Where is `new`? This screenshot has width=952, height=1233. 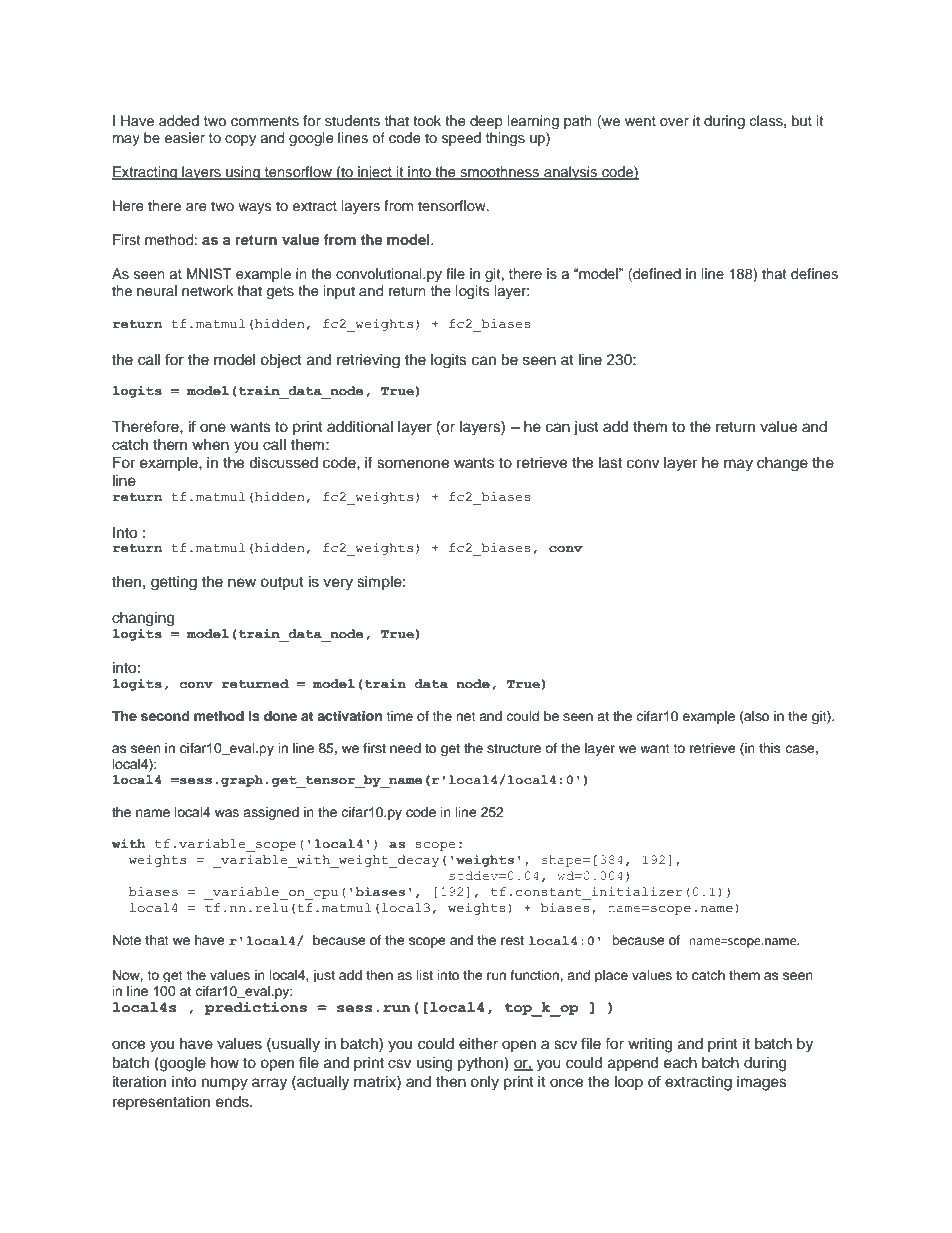 new is located at coordinates (242, 583).
